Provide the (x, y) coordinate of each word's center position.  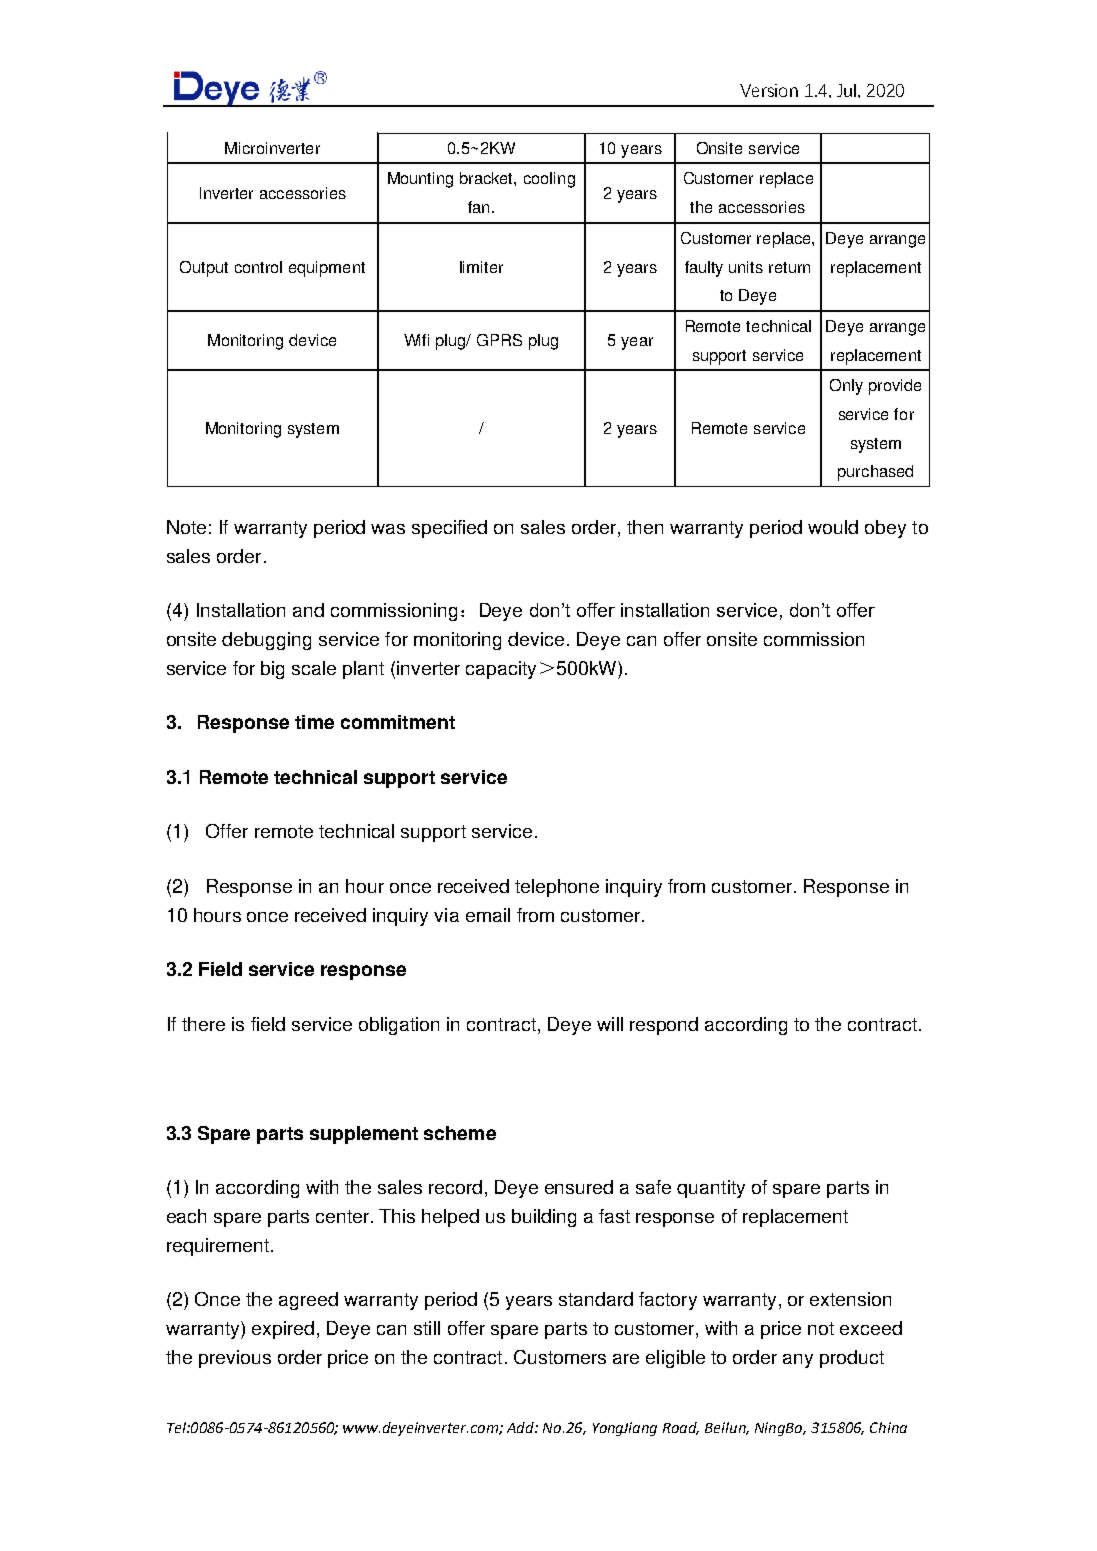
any (798, 1361)
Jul (846, 90)
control (258, 267)
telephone (557, 888)
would (833, 527)
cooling (549, 180)
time (314, 722)
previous (235, 1359)
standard (596, 1299)
